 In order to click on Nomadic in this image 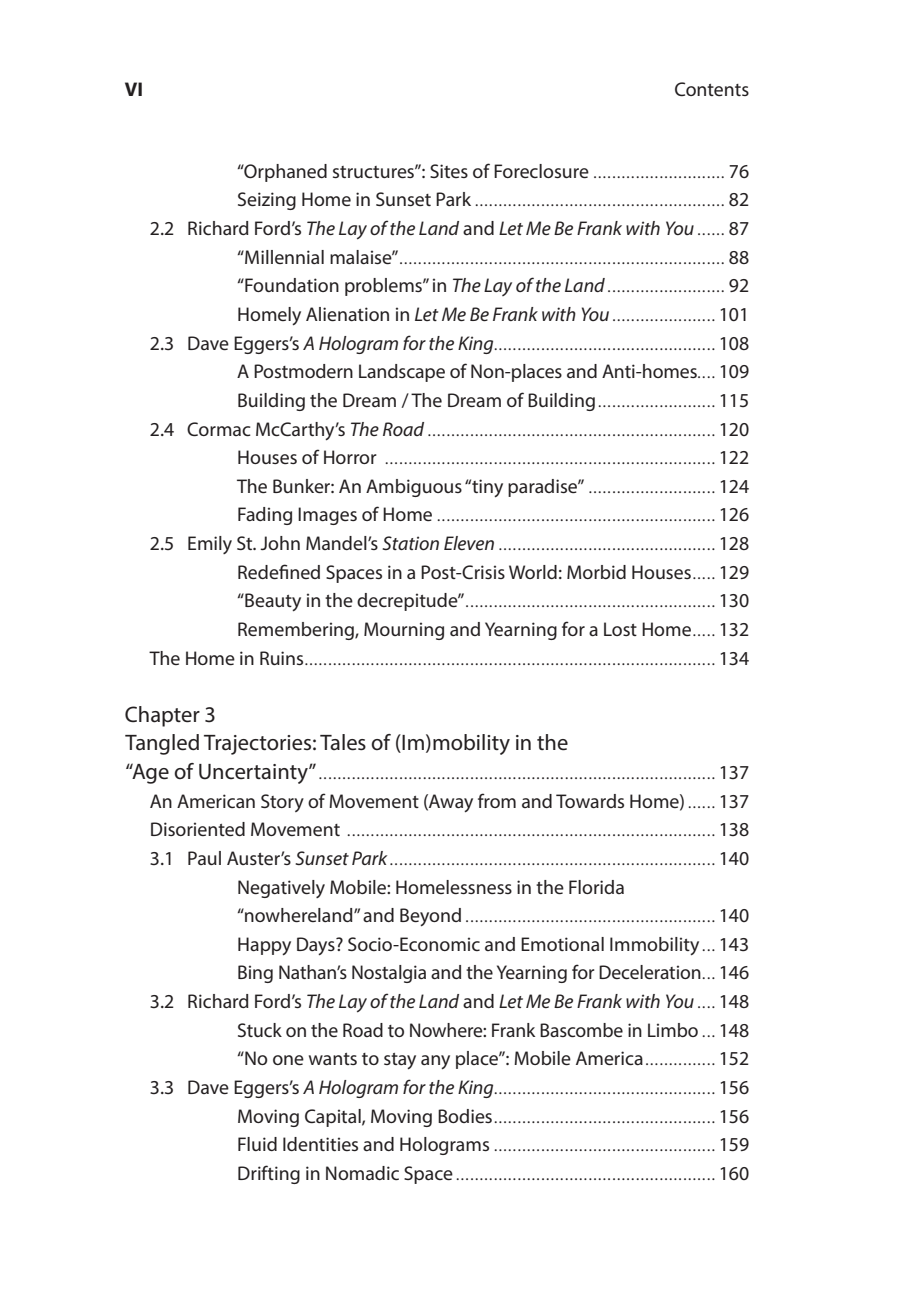, I will do `click(362, 1173)`.
